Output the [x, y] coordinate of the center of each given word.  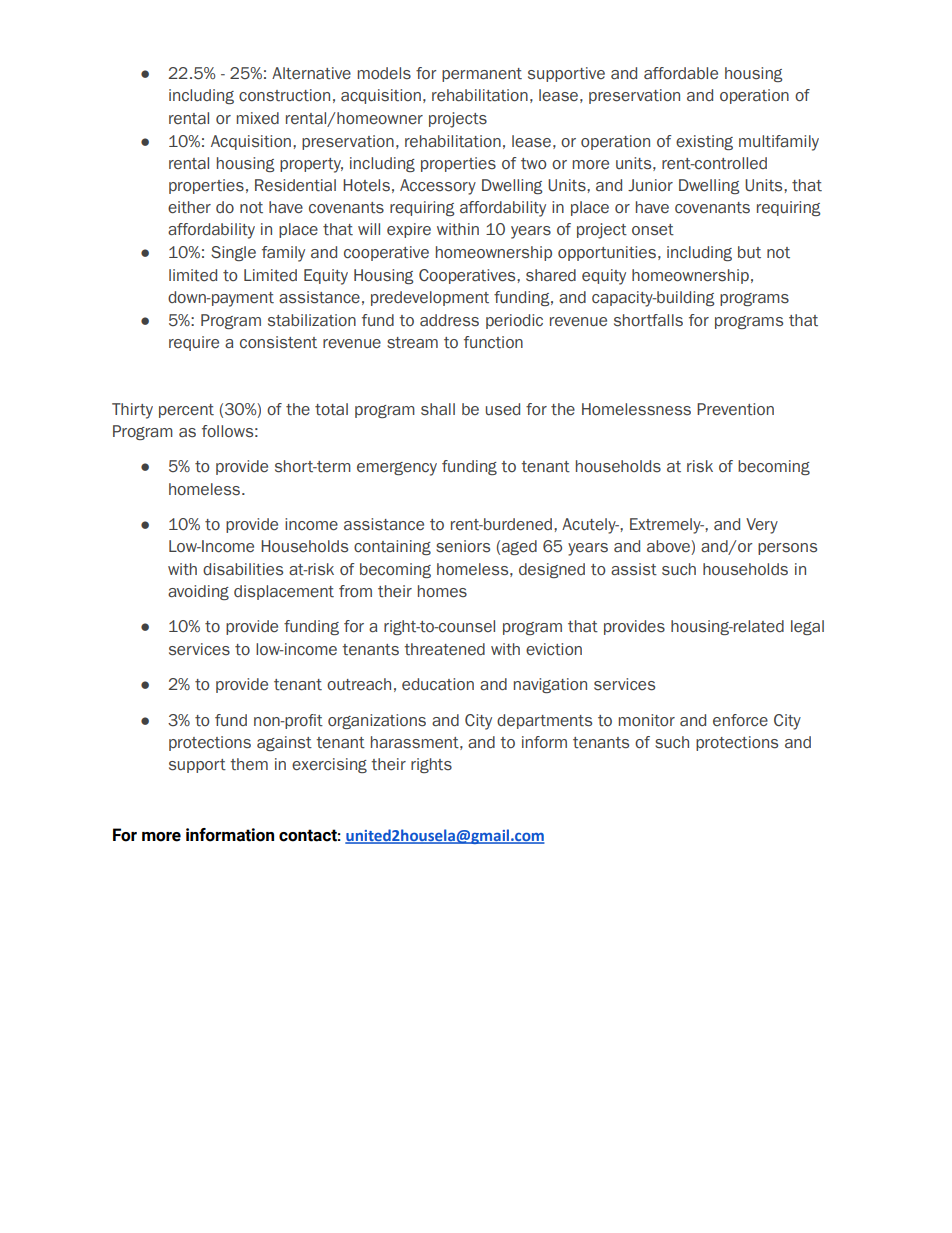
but [749, 252]
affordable [681, 73]
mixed [258, 118]
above [669, 547]
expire [409, 230]
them [249, 764]
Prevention [735, 409]
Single [233, 253]
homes [442, 591]
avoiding [198, 592]
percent [186, 411]
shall [438, 409]
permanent [482, 75]
